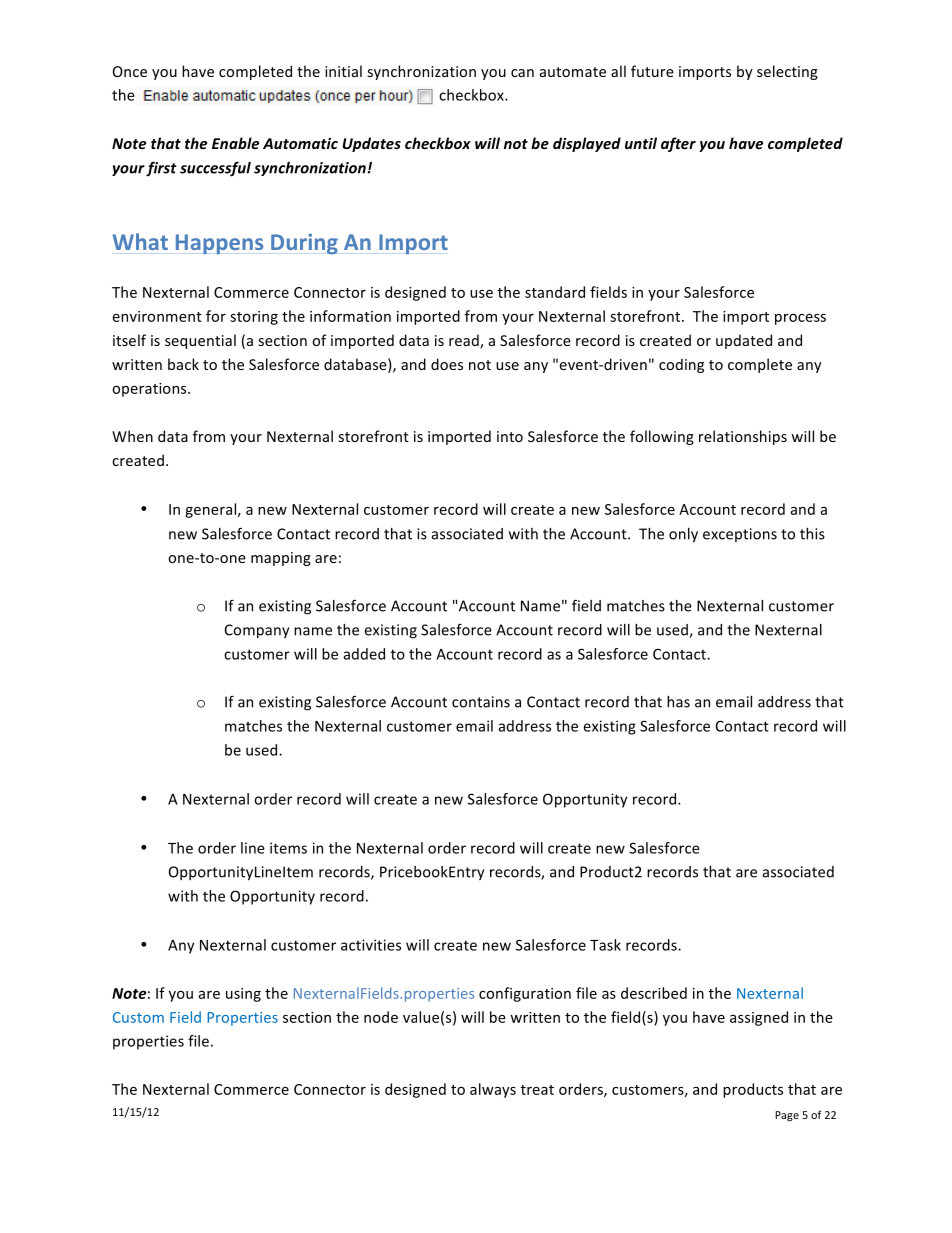 The width and height of the image is (952, 1233). Describe the element at coordinates (132, 436) in the image. I see `When` at that location.
